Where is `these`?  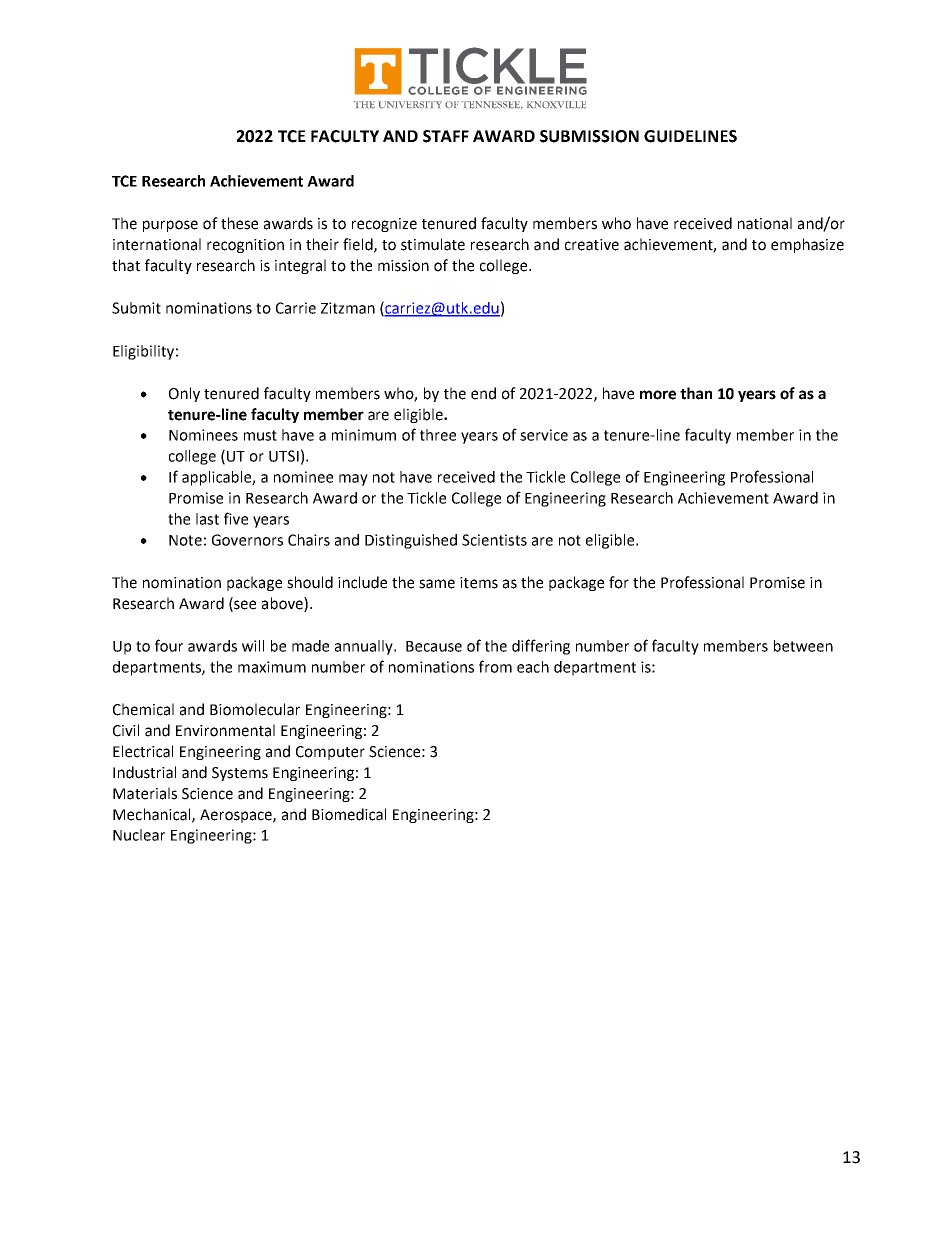 these is located at coordinates (239, 223).
